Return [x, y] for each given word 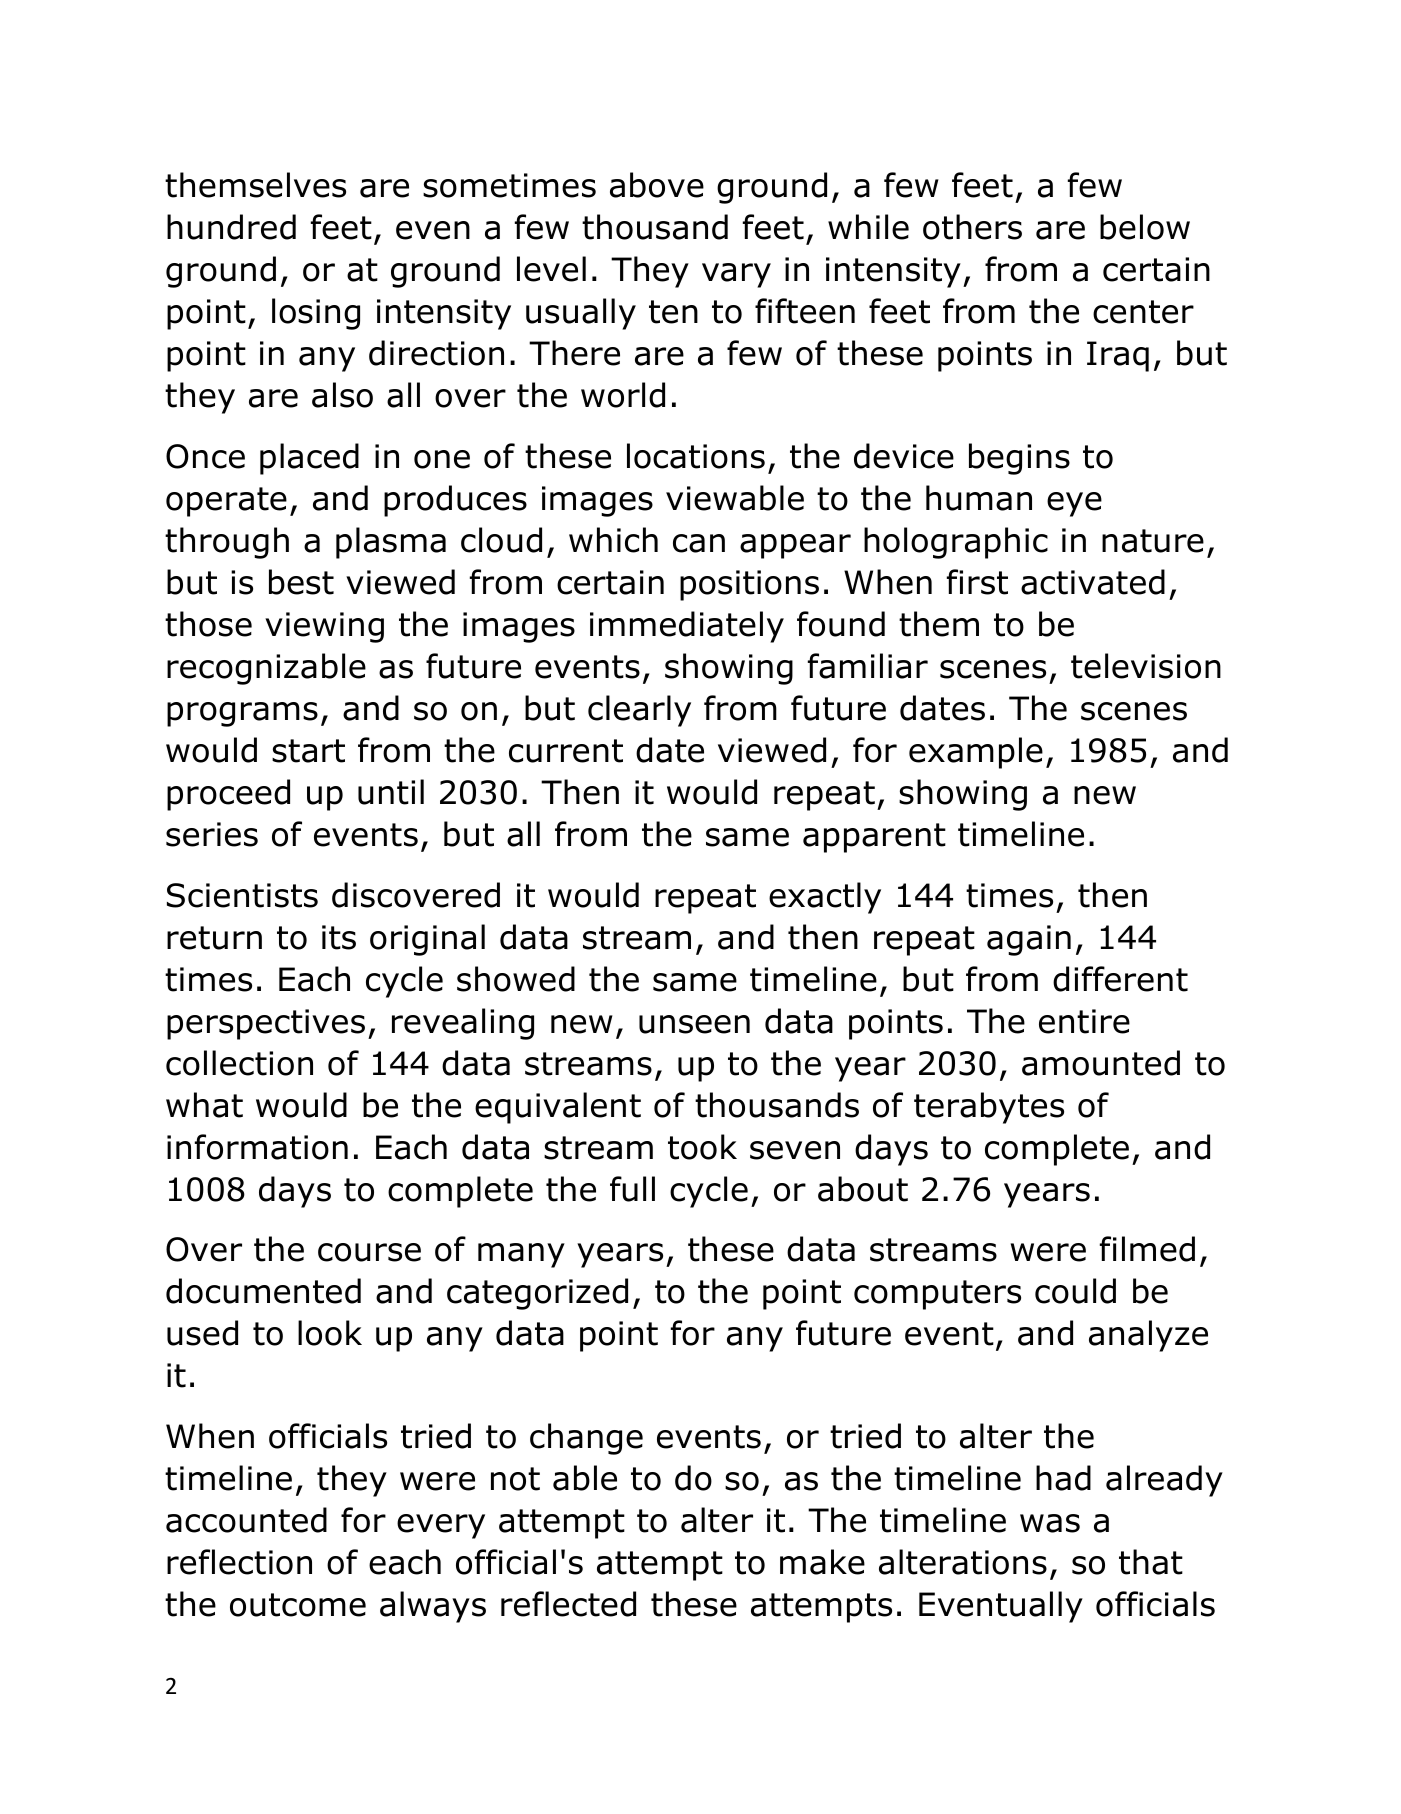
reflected [568, 1604]
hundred [231, 227]
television [1146, 666]
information [257, 1147]
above [657, 185]
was [1050, 1523]
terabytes [989, 1108]
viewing [324, 627]
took [702, 1147]
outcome [298, 1605]
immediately [687, 627]
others [972, 227]
